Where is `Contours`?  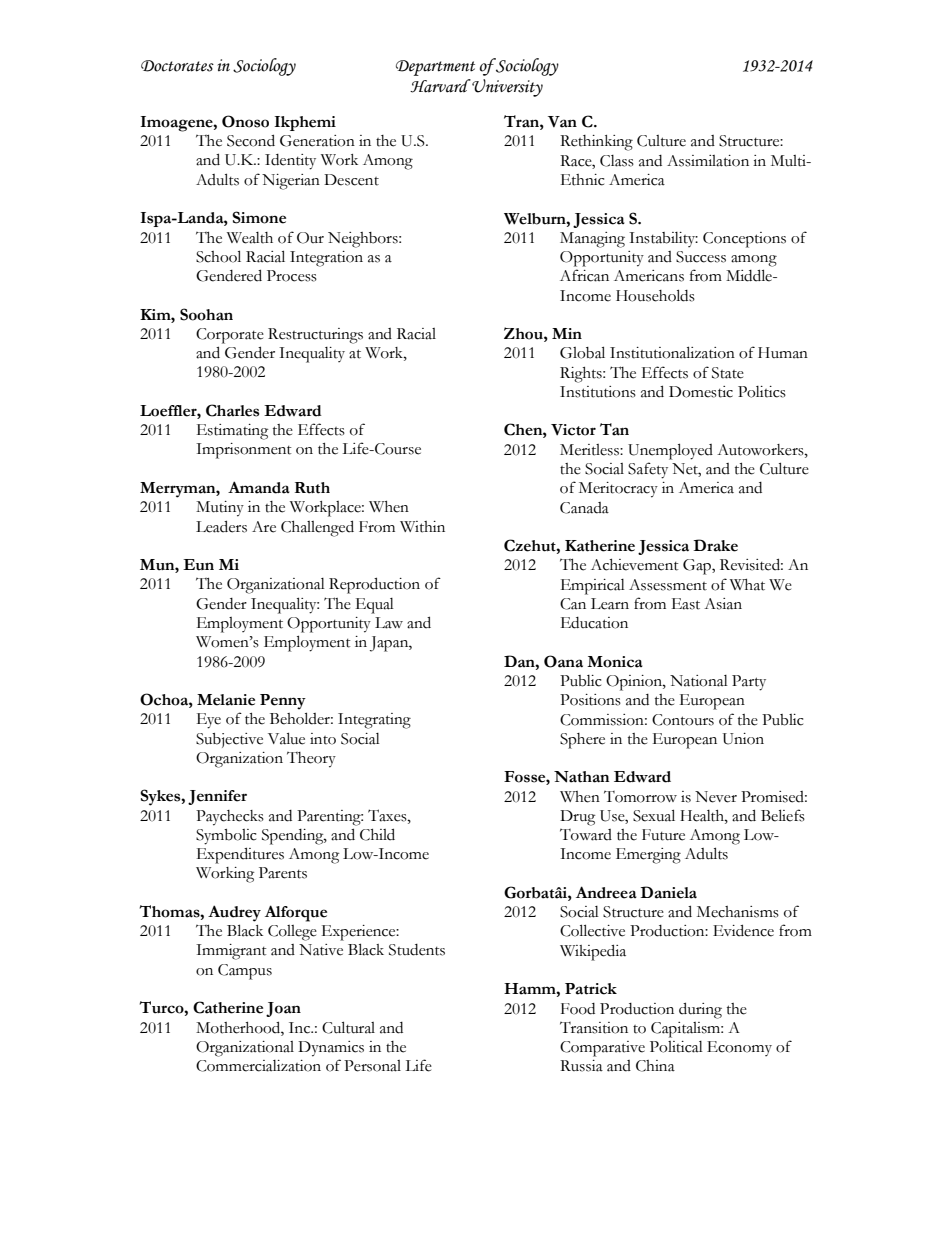 Contours is located at coordinates (683, 720).
